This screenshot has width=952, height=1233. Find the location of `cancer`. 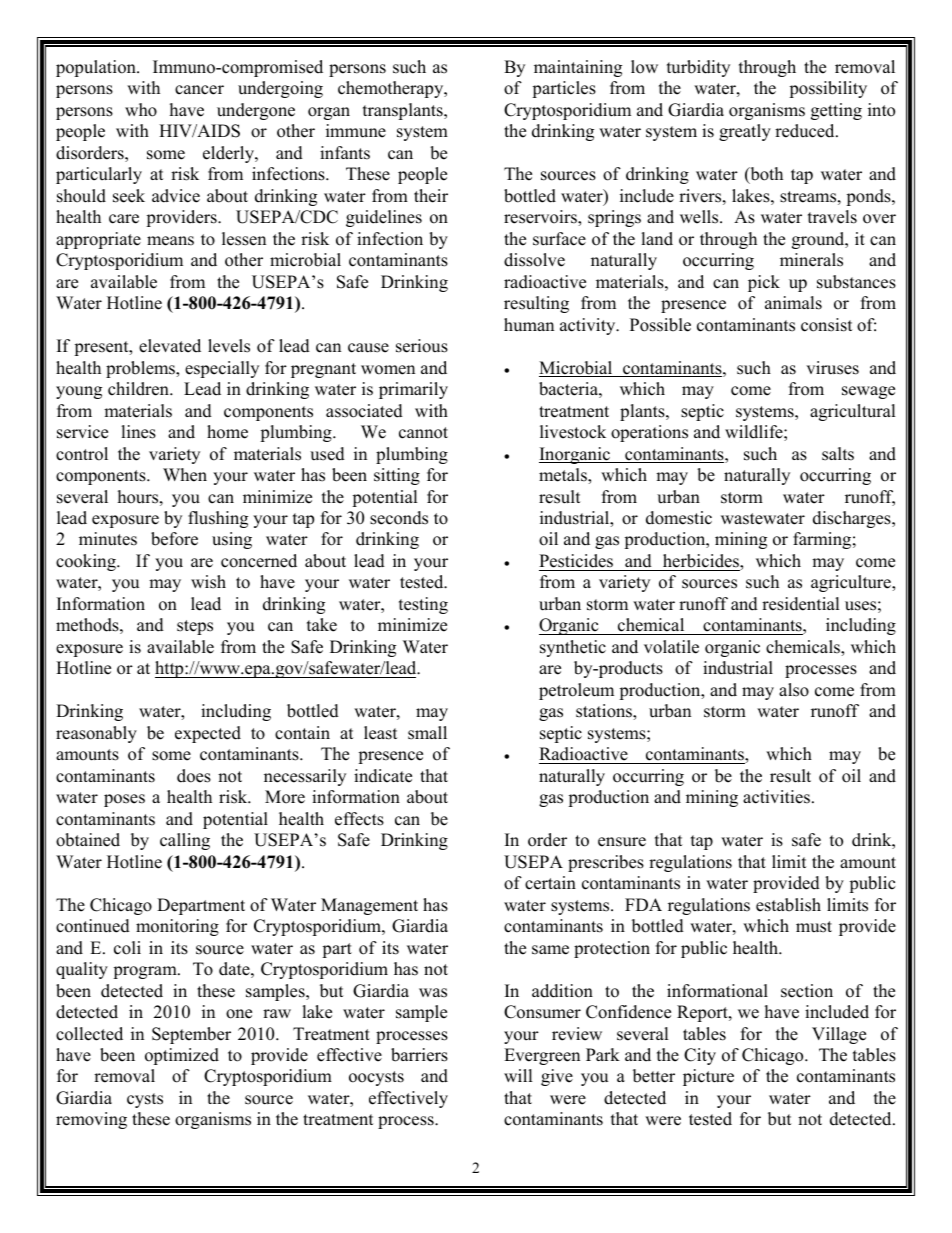

cancer is located at coordinates (199, 90).
